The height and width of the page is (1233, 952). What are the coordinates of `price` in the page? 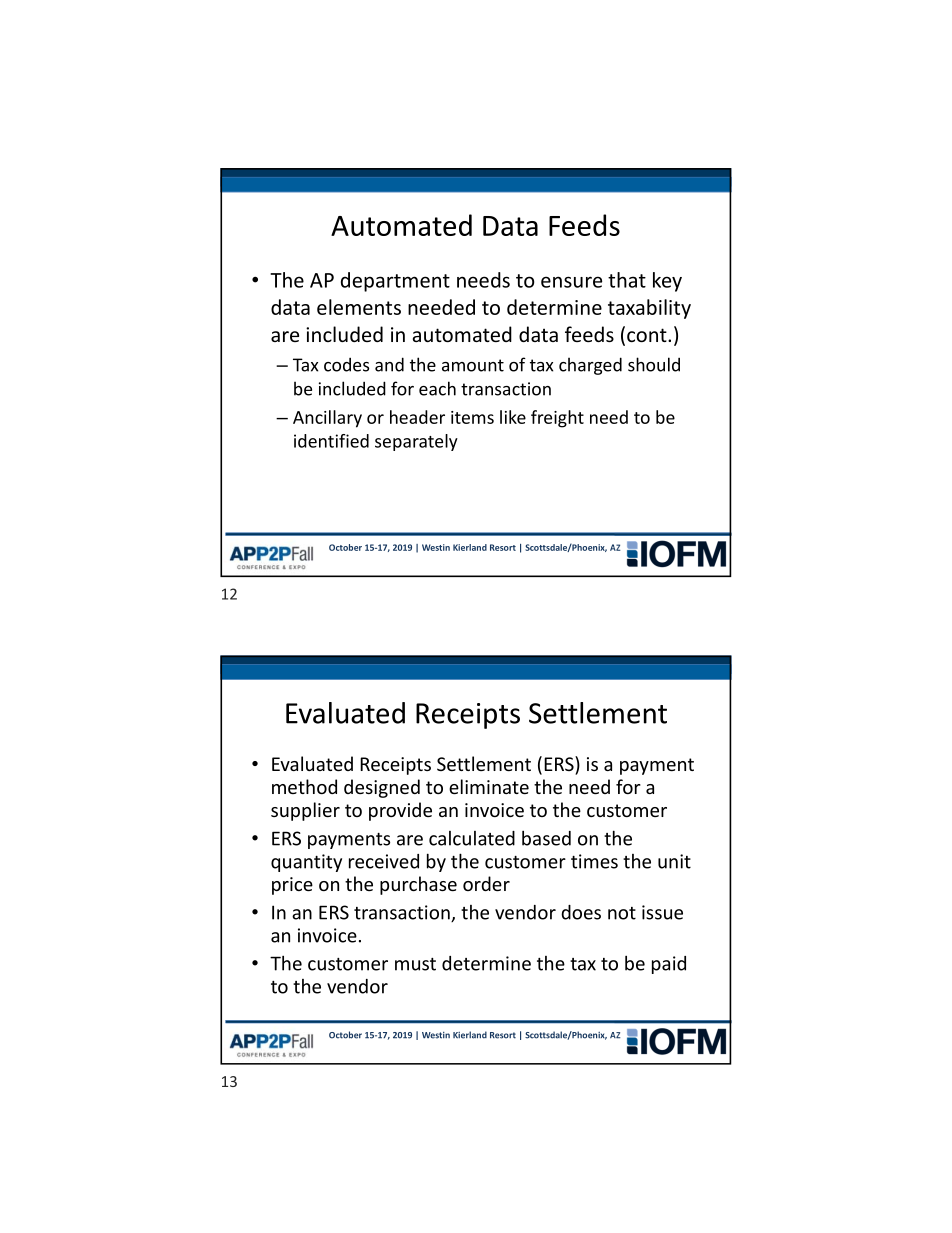 It's located at (292, 886).
